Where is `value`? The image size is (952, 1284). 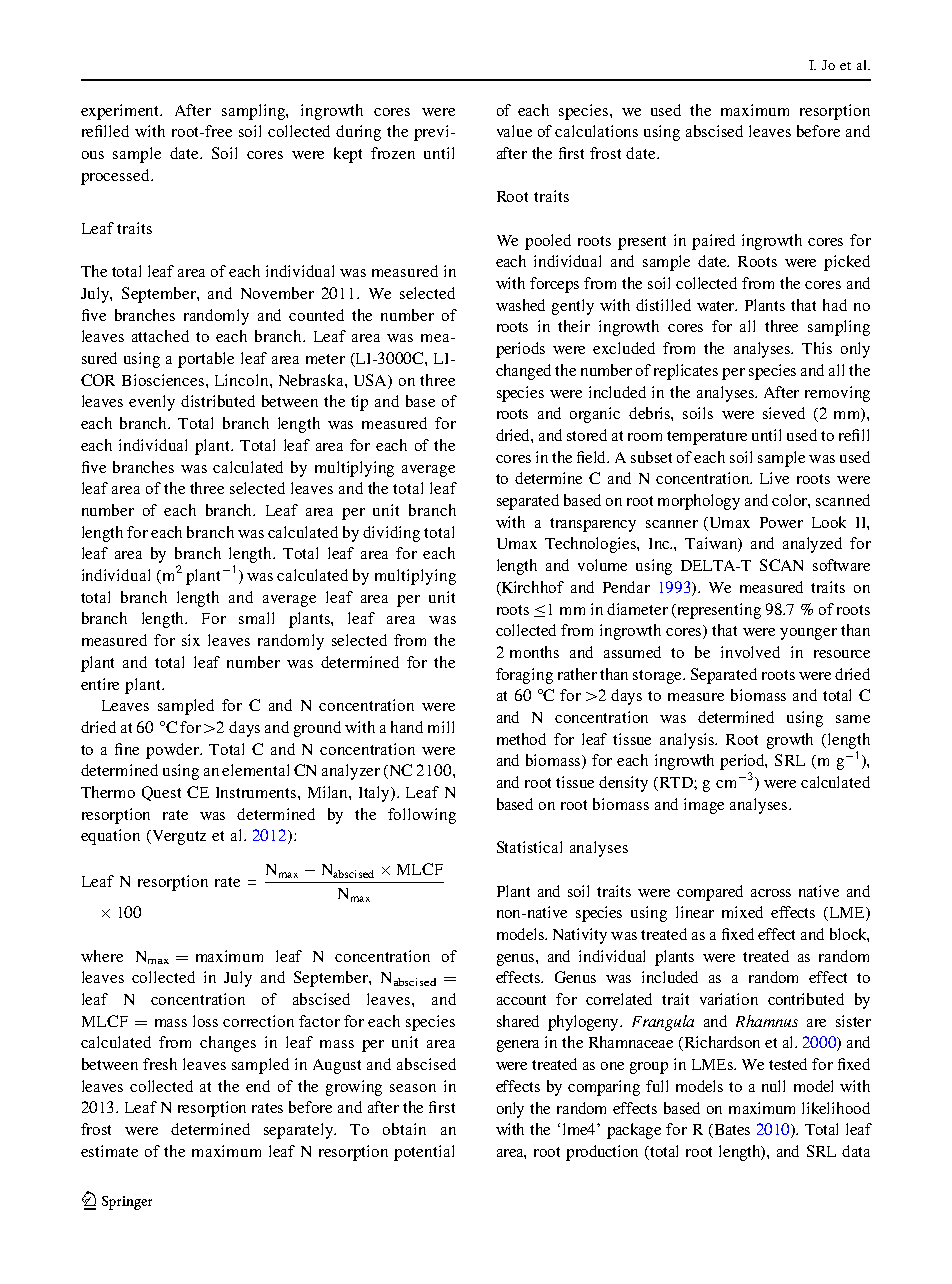 value is located at coordinates (514, 131).
